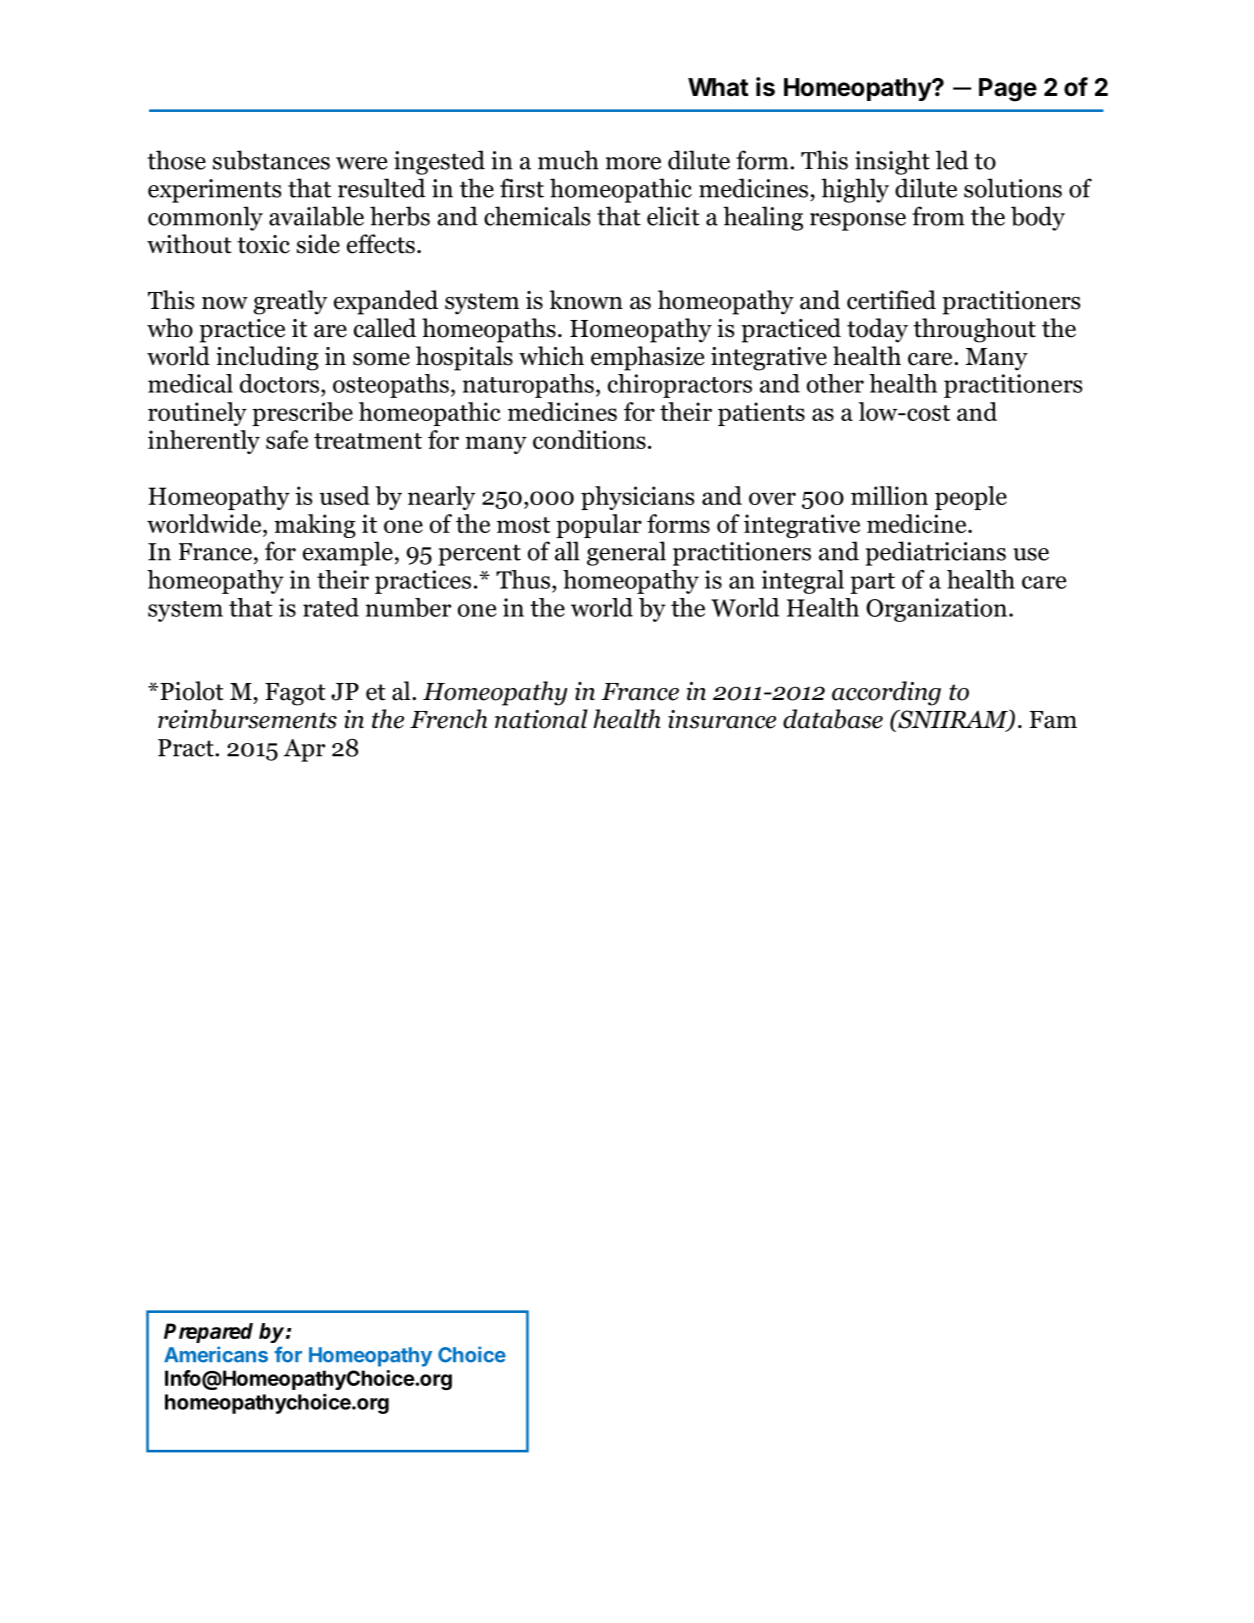 The width and height of the screenshot is (1254, 1623). Describe the element at coordinates (647, 358) in the screenshot. I see `emphasize` at that location.
